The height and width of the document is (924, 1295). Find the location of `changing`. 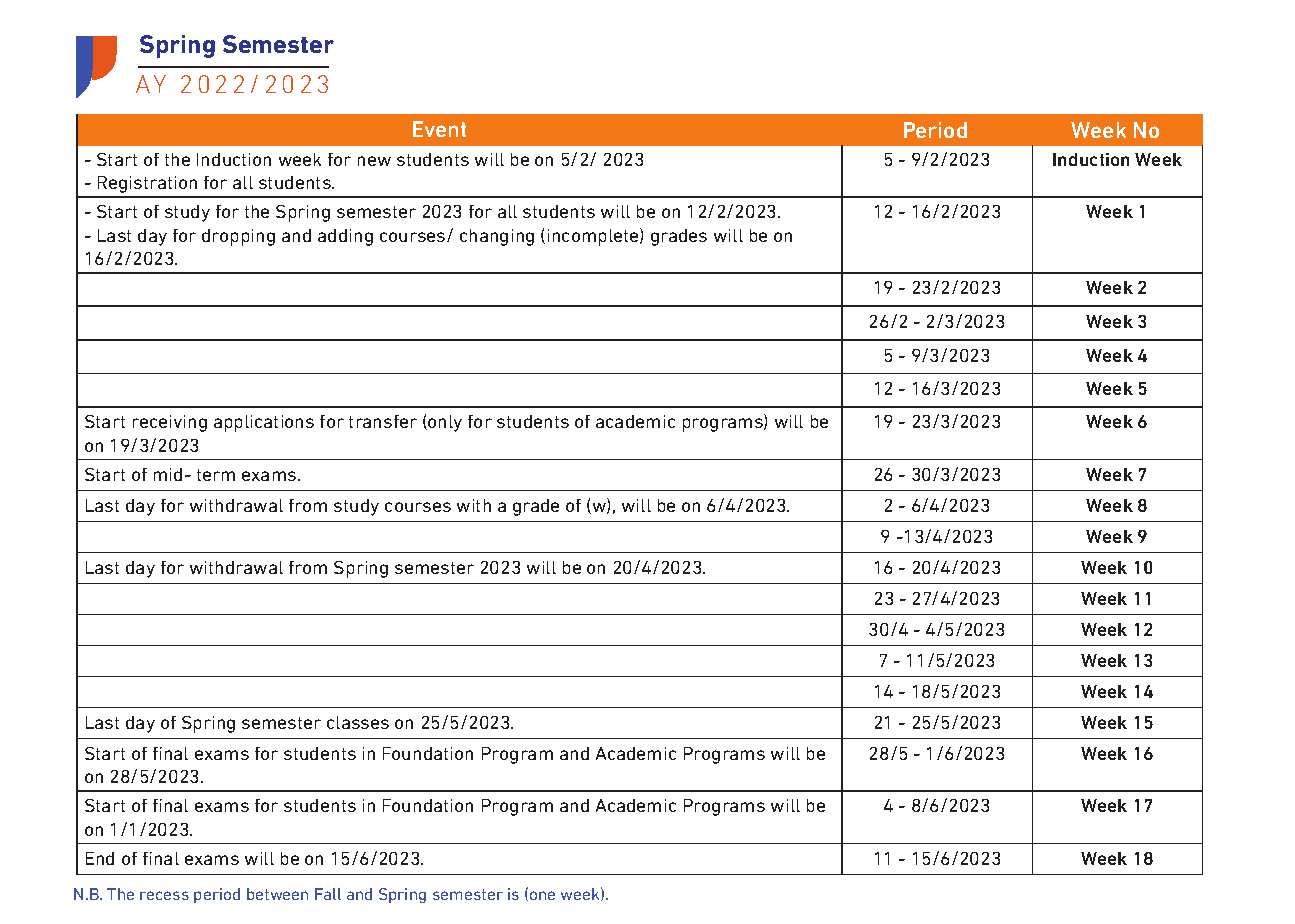

changing is located at coordinates (497, 237).
